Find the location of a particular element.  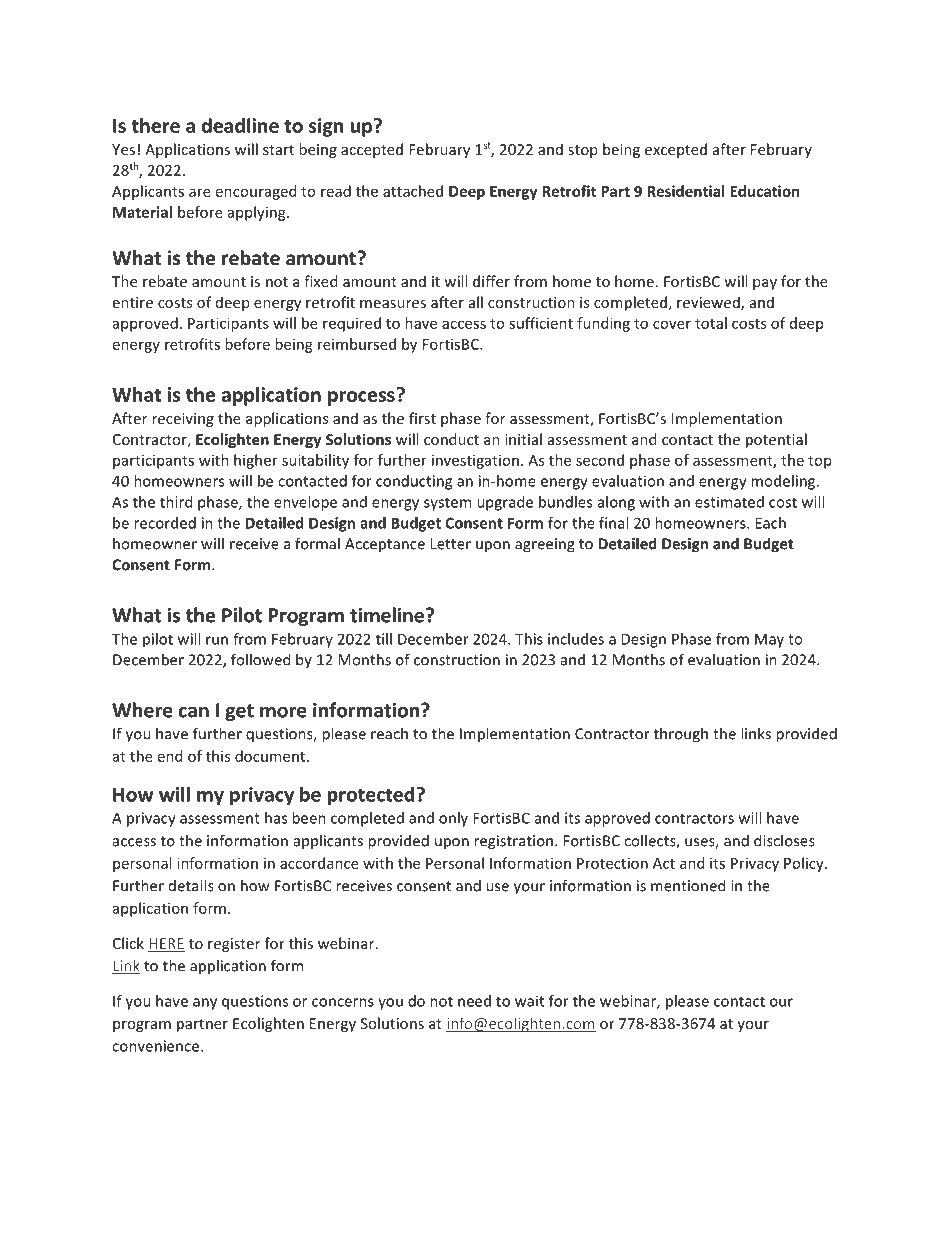

only is located at coordinates (453, 819).
